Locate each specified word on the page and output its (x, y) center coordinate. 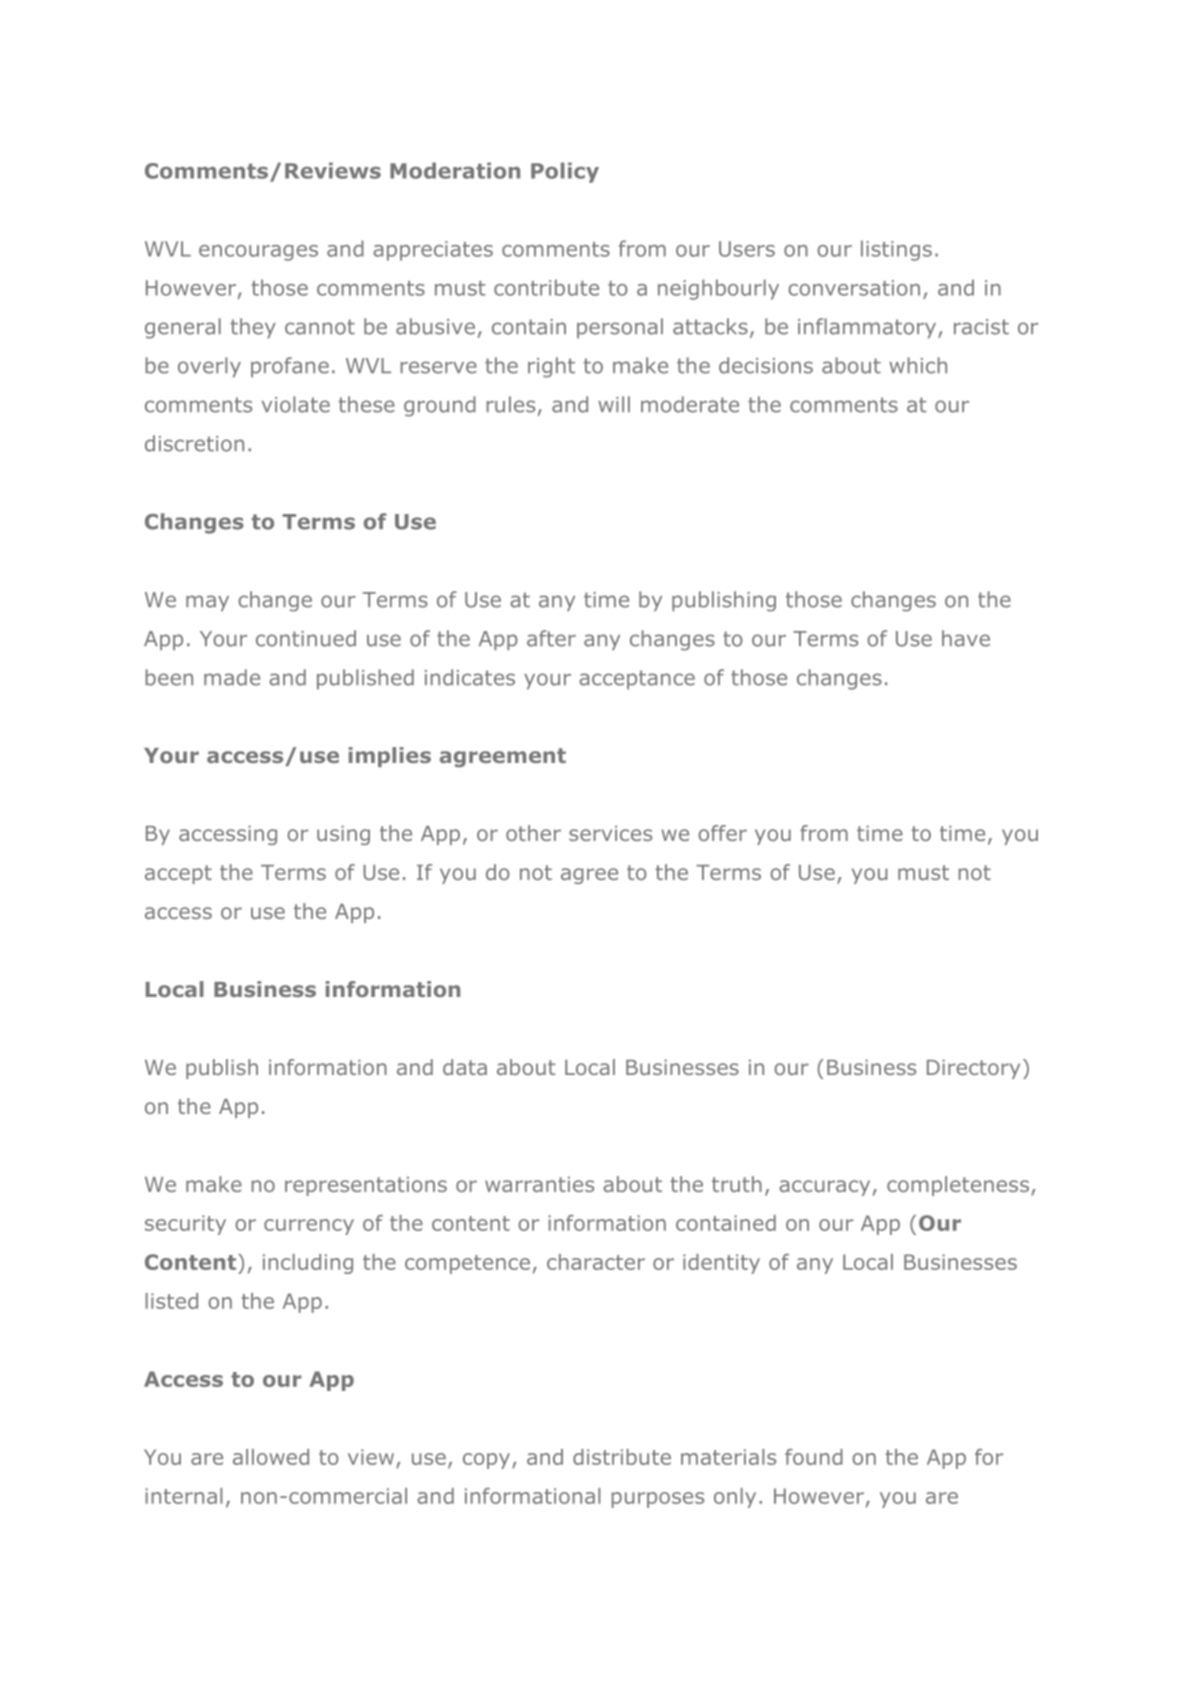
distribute (622, 1457)
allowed (271, 1457)
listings (896, 250)
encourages (258, 253)
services (610, 833)
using (343, 835)
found (814, 1457)
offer (722, 833)
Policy (565, 172)
